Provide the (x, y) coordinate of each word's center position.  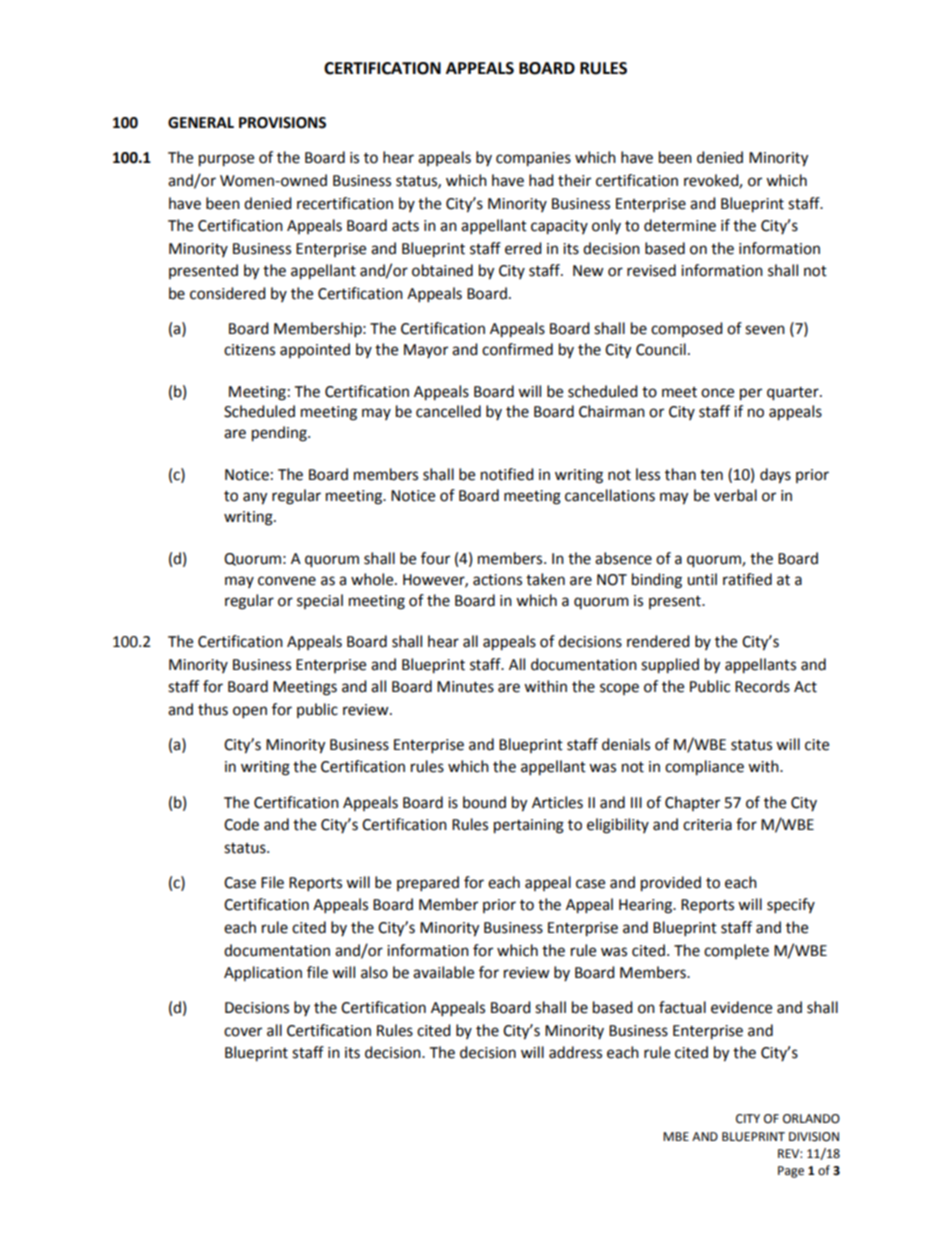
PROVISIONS (282, 123)
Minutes (465, 687)
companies (533, 159)
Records (762, 686)
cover (243, 1032)
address (575, 1052)
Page (791, 1172)
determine (680, 225)
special (320, 601)
